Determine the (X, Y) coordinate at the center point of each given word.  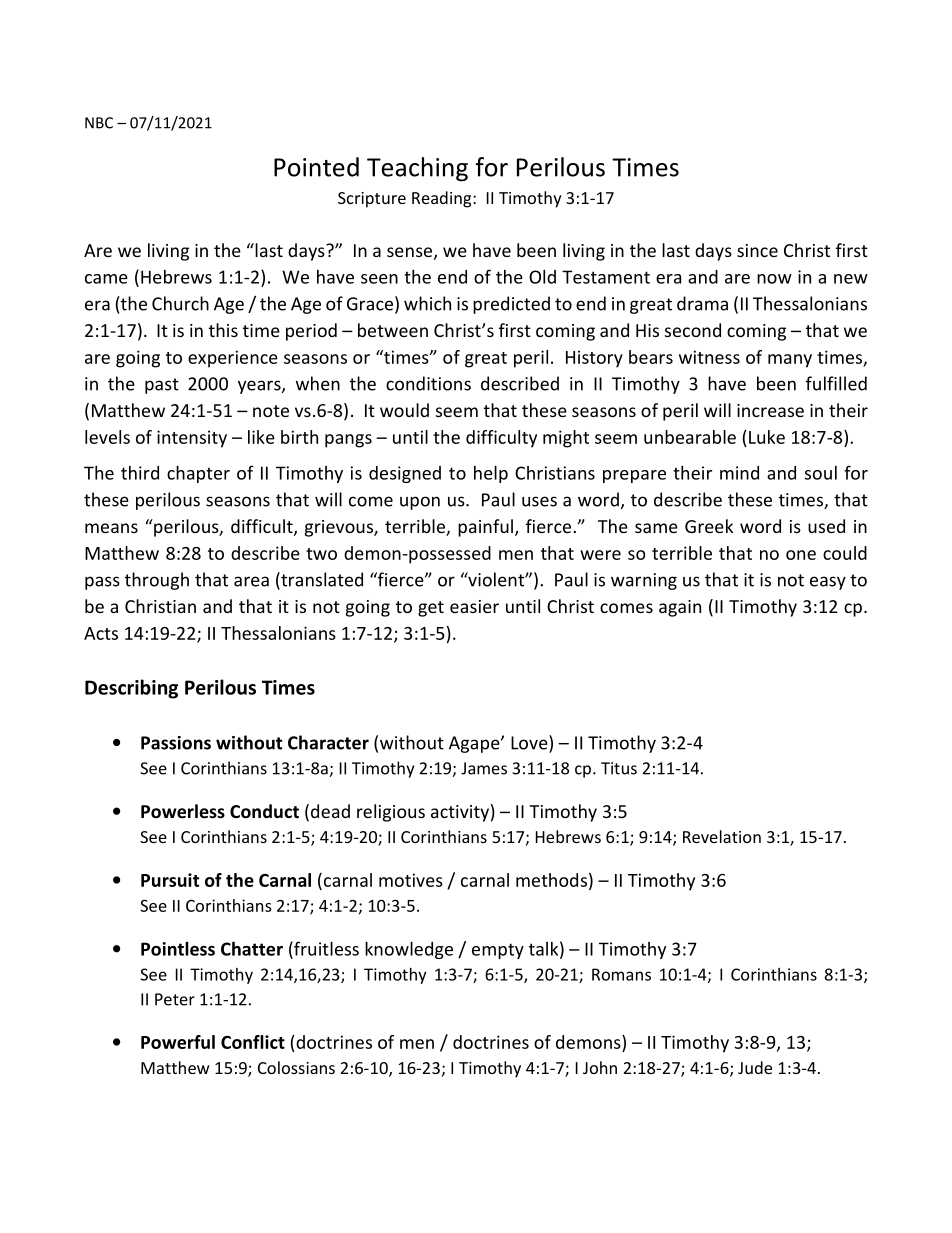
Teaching (417, 169)
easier (474, 606)
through (157, 581)
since (757, 250)
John (600, 1067)
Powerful (178, 1042)
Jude (755, 1067)
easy (828, 583)
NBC (99, 123)
